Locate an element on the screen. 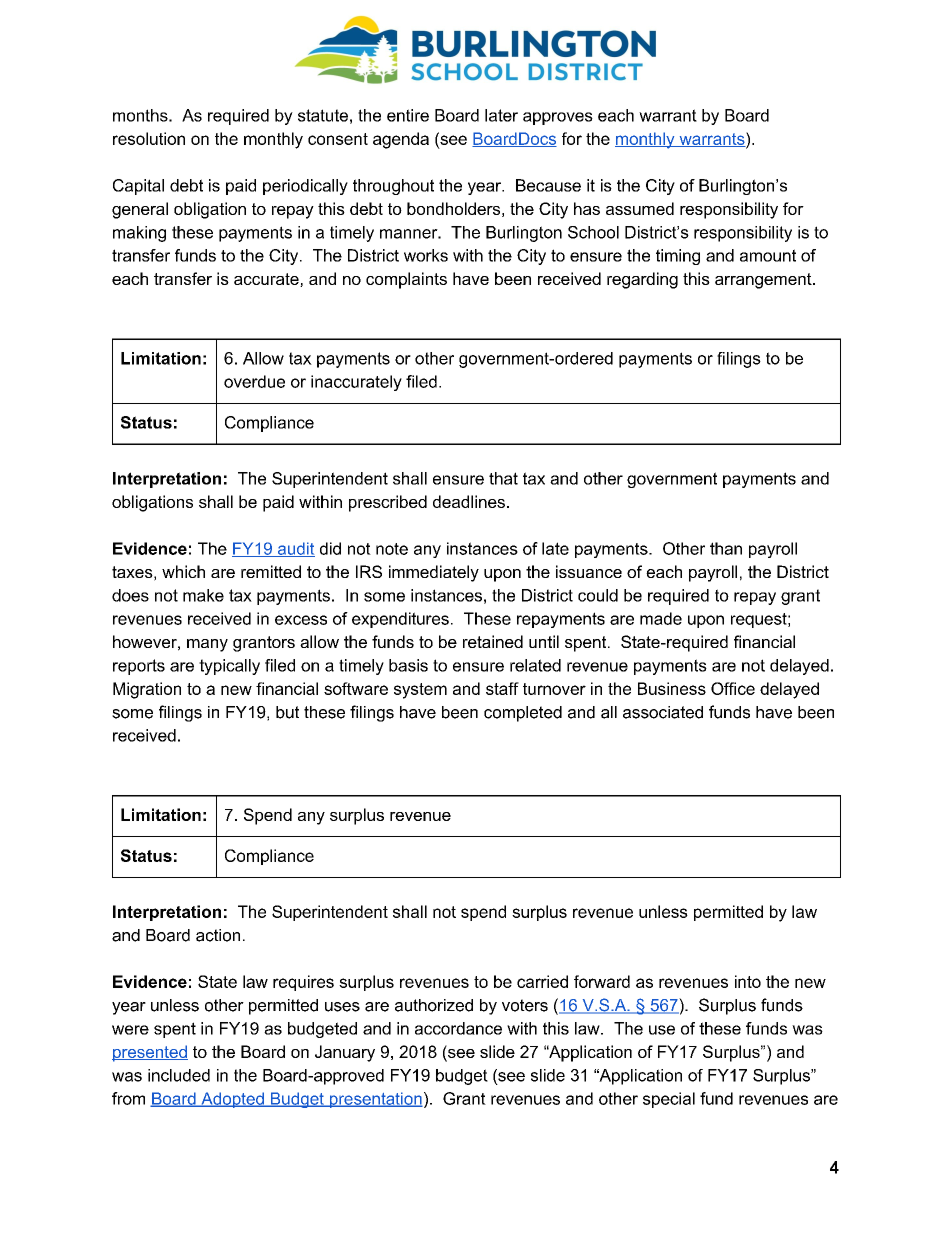 Image resolution: width=952 pixels, height=1233 pixels. resolution is located at coordinates (149, 138).
